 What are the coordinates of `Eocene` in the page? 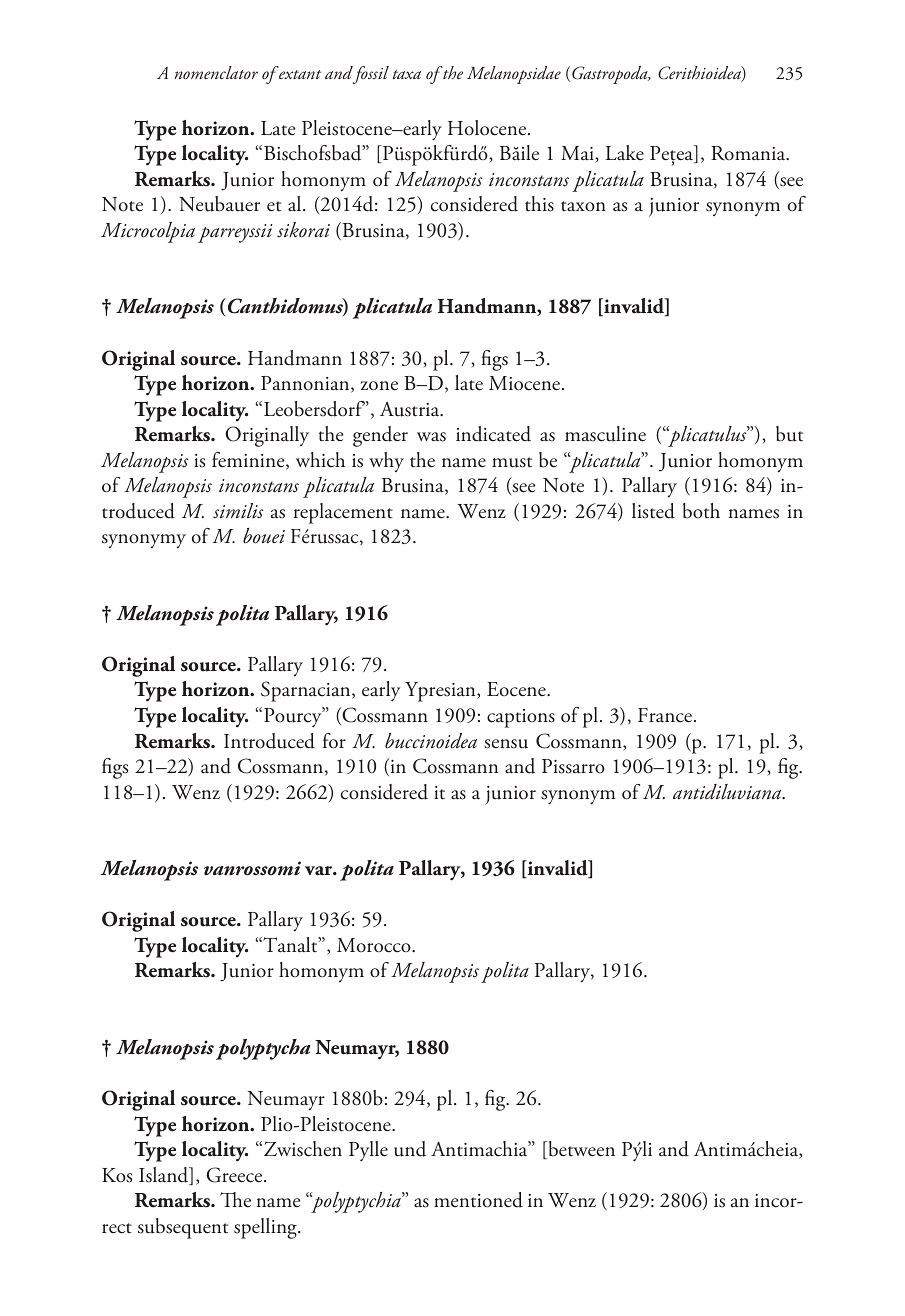 It's located at (517, 689).
